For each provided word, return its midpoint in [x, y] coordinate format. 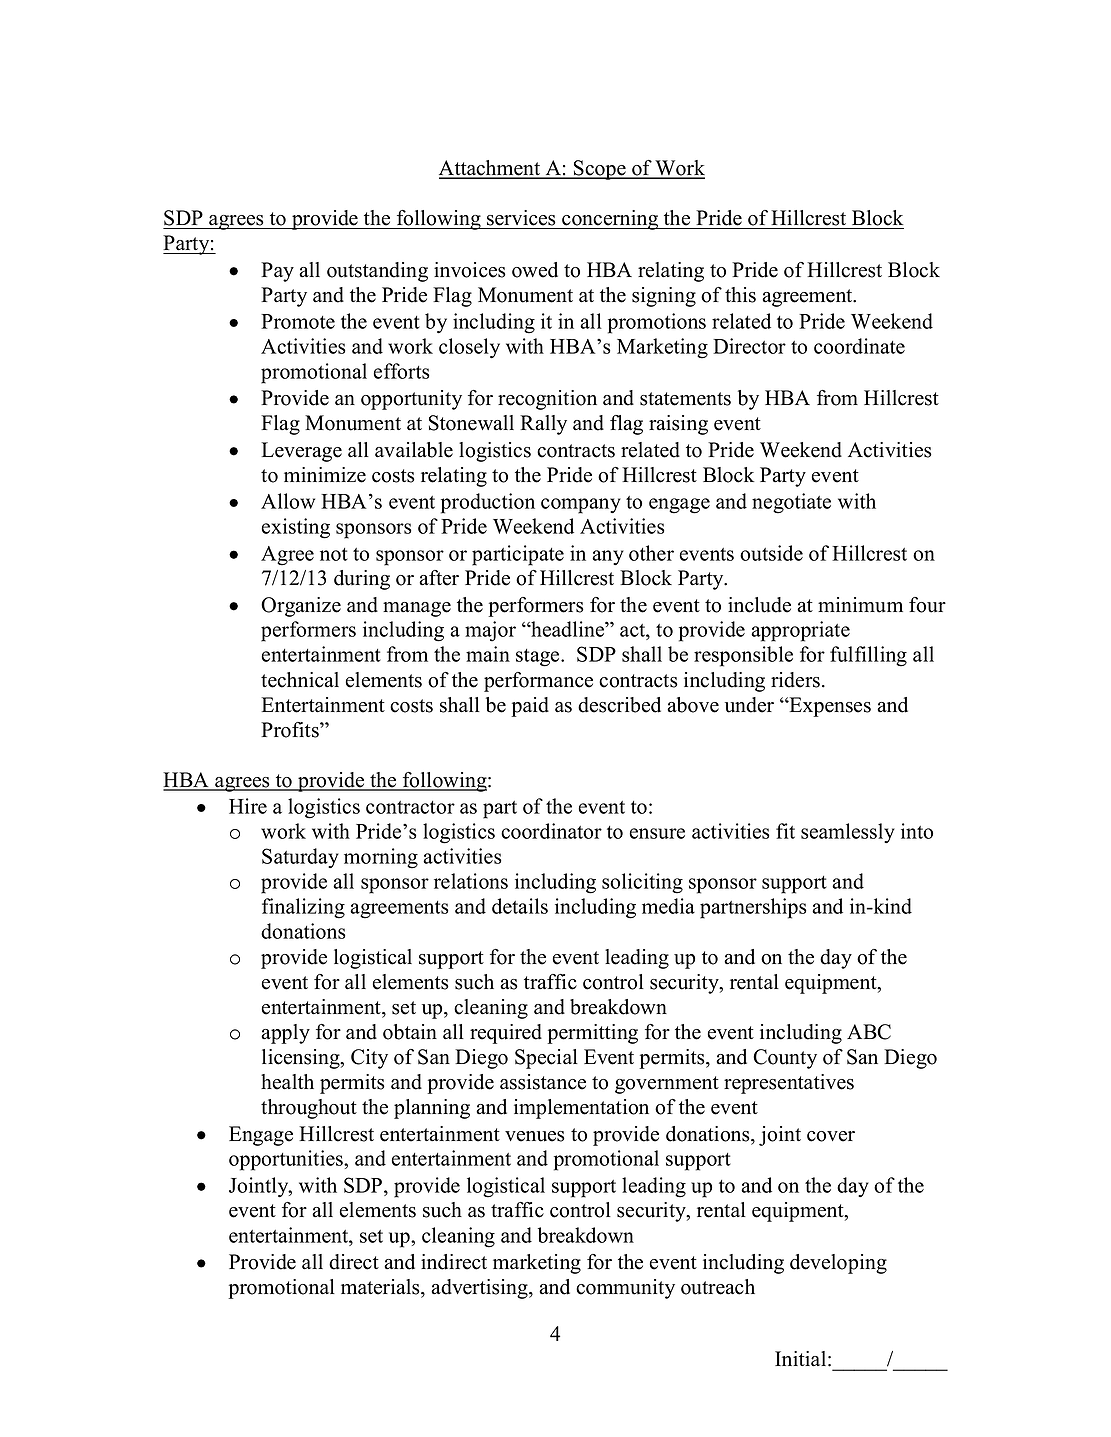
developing [838, 1264]
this [740, 295]
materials [381, 1287]
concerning [610, 220]
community [625, 1289]
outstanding [377, 272]
